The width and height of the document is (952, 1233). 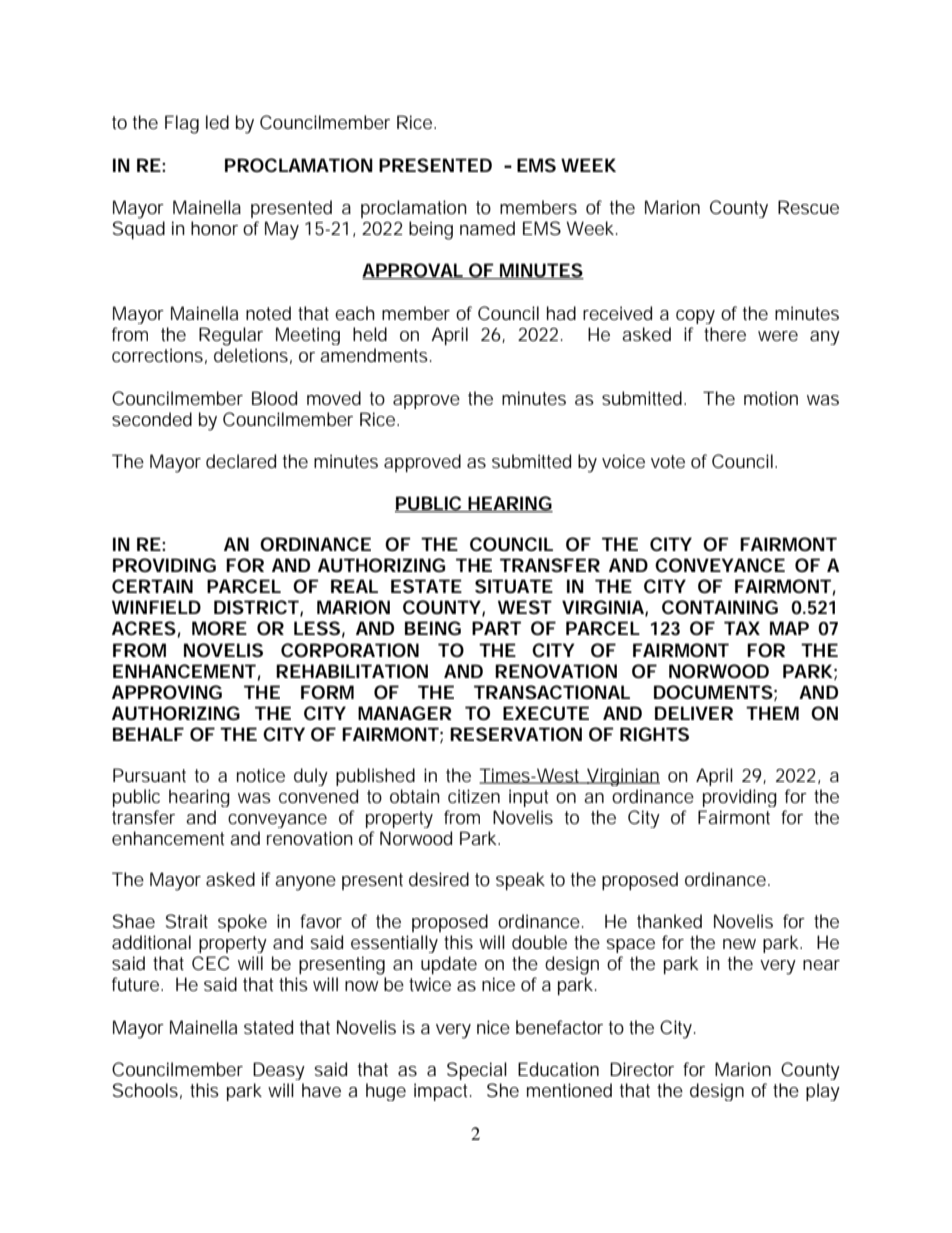 What do you see at coordinates (217, 122) in the document?
I see `led` at bounding box center [217, 122].
